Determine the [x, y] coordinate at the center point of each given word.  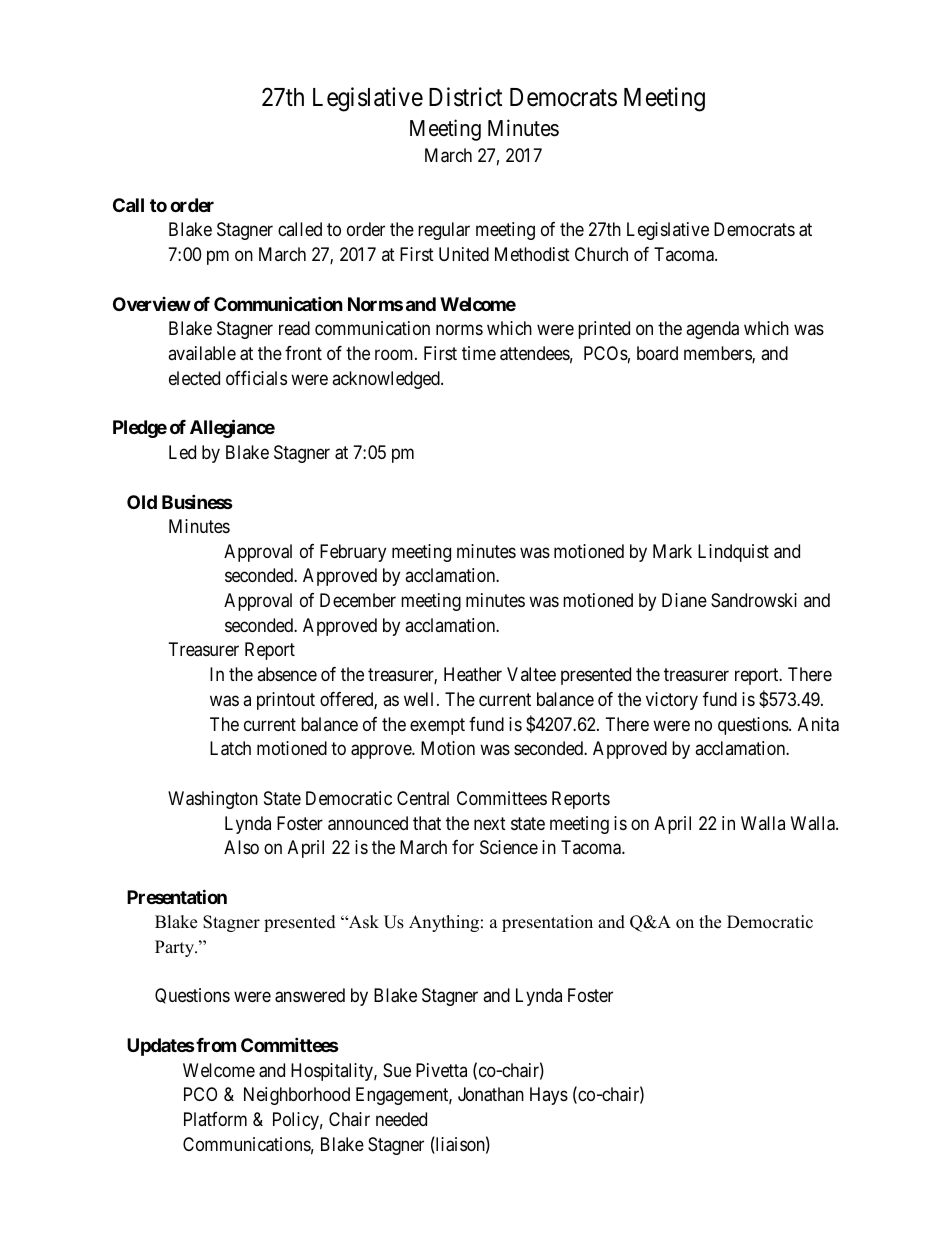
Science [509, 847]
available [202, 353]
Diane [684, 600]
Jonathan [491, 1094]
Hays [549, 1096]
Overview [152, 304]
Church [601, 254]
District [465, 97]
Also [241, 847]
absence [287, 674]
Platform [215, 1119]
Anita [818, 724]
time [479, 353]
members [718, 354]
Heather [473, 674]
